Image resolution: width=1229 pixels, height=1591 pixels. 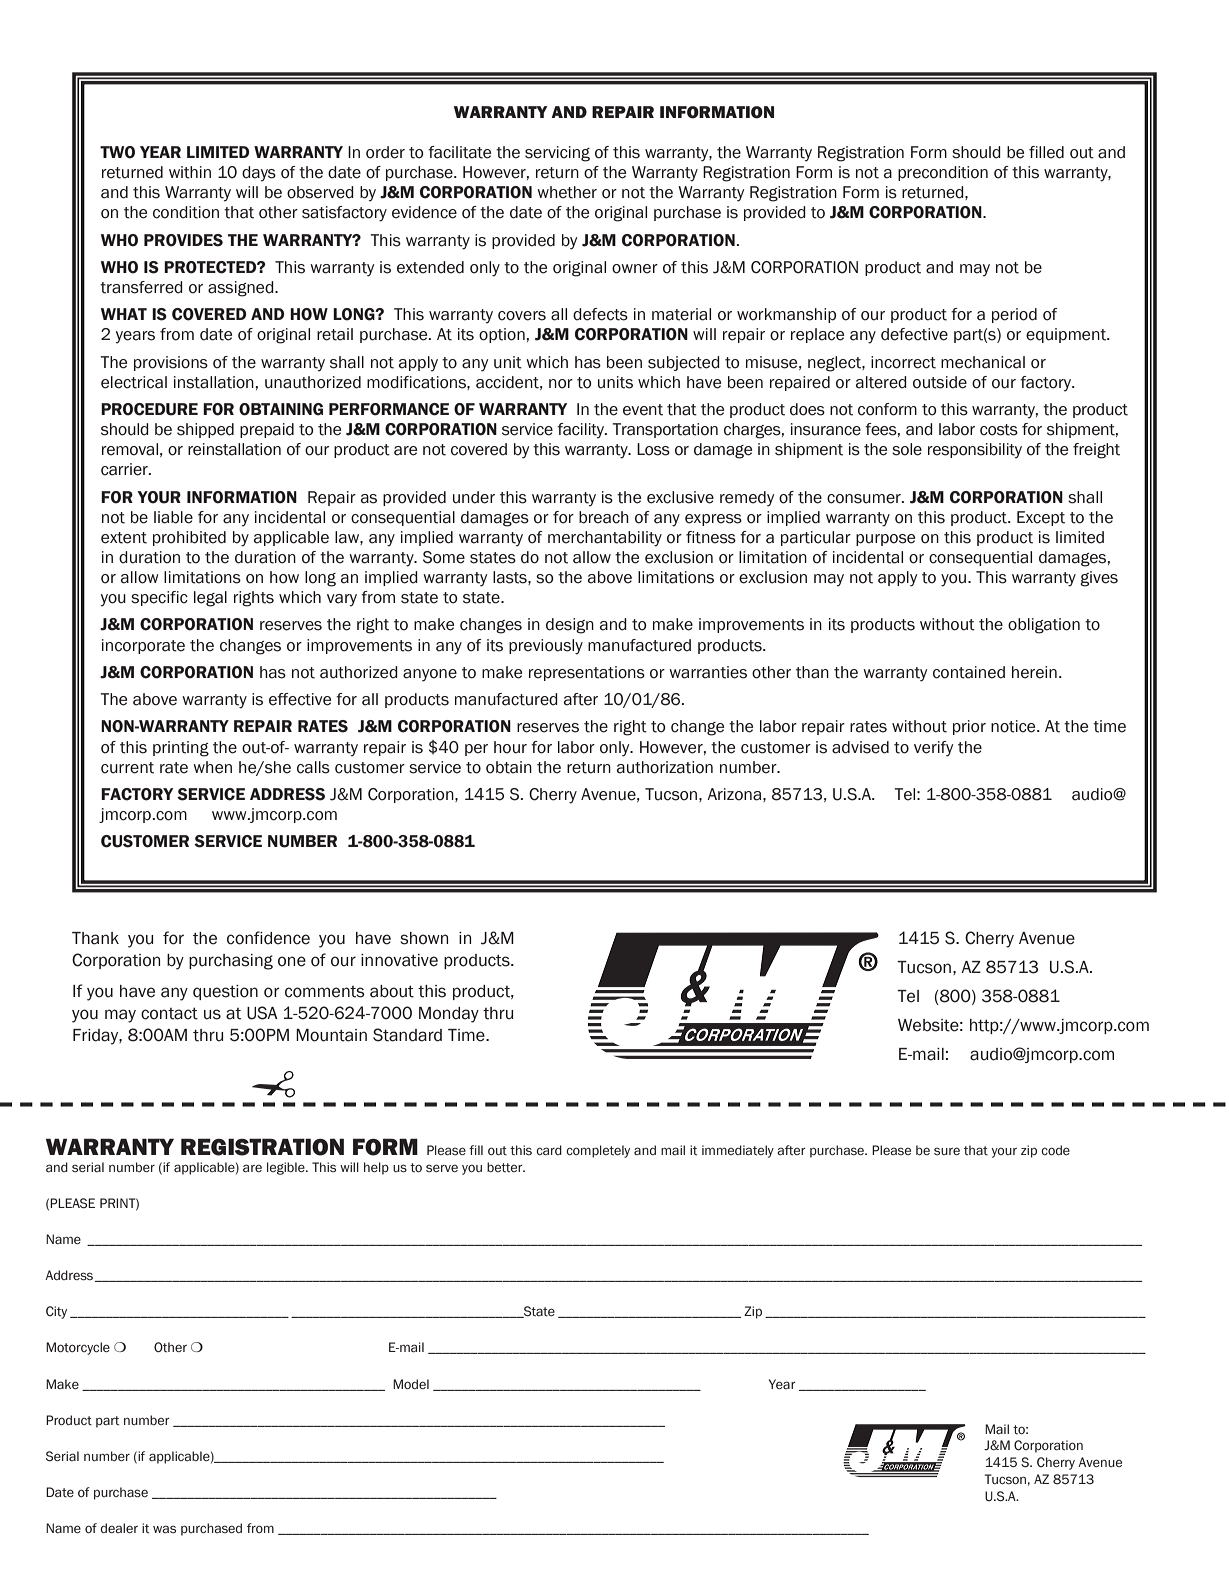 What do you see at coordinates (190, 172) in the page?
I see `within` at bounding box center [190, 172].
